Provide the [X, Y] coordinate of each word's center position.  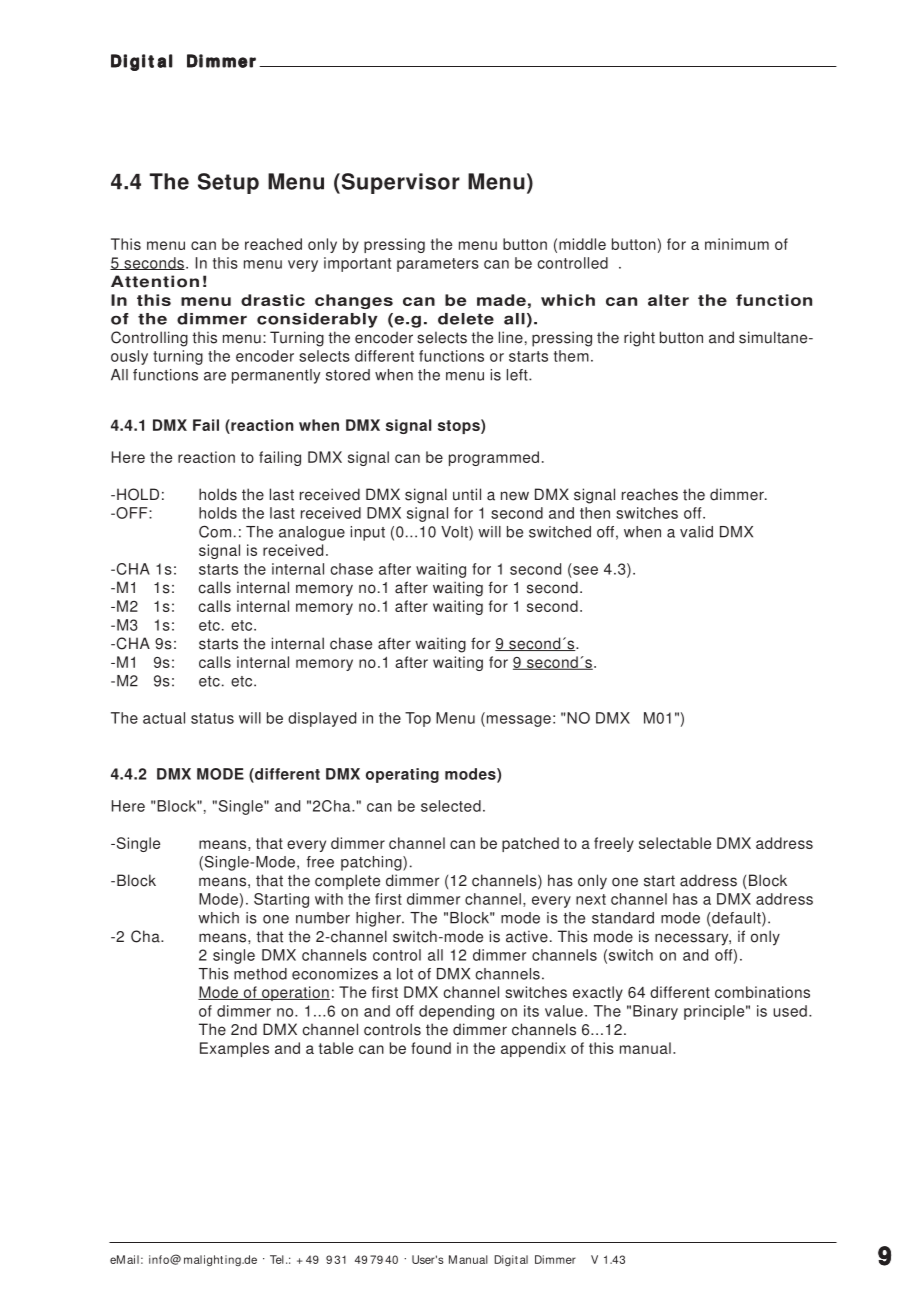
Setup [228, 183]
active [527, 936]
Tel [277, 1259]
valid [696, 532]
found [431, 1048]
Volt [455, 532]
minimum [737, 244]
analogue [312, 533]
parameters [438, 265]
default [736, 919]
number [323, 918]
